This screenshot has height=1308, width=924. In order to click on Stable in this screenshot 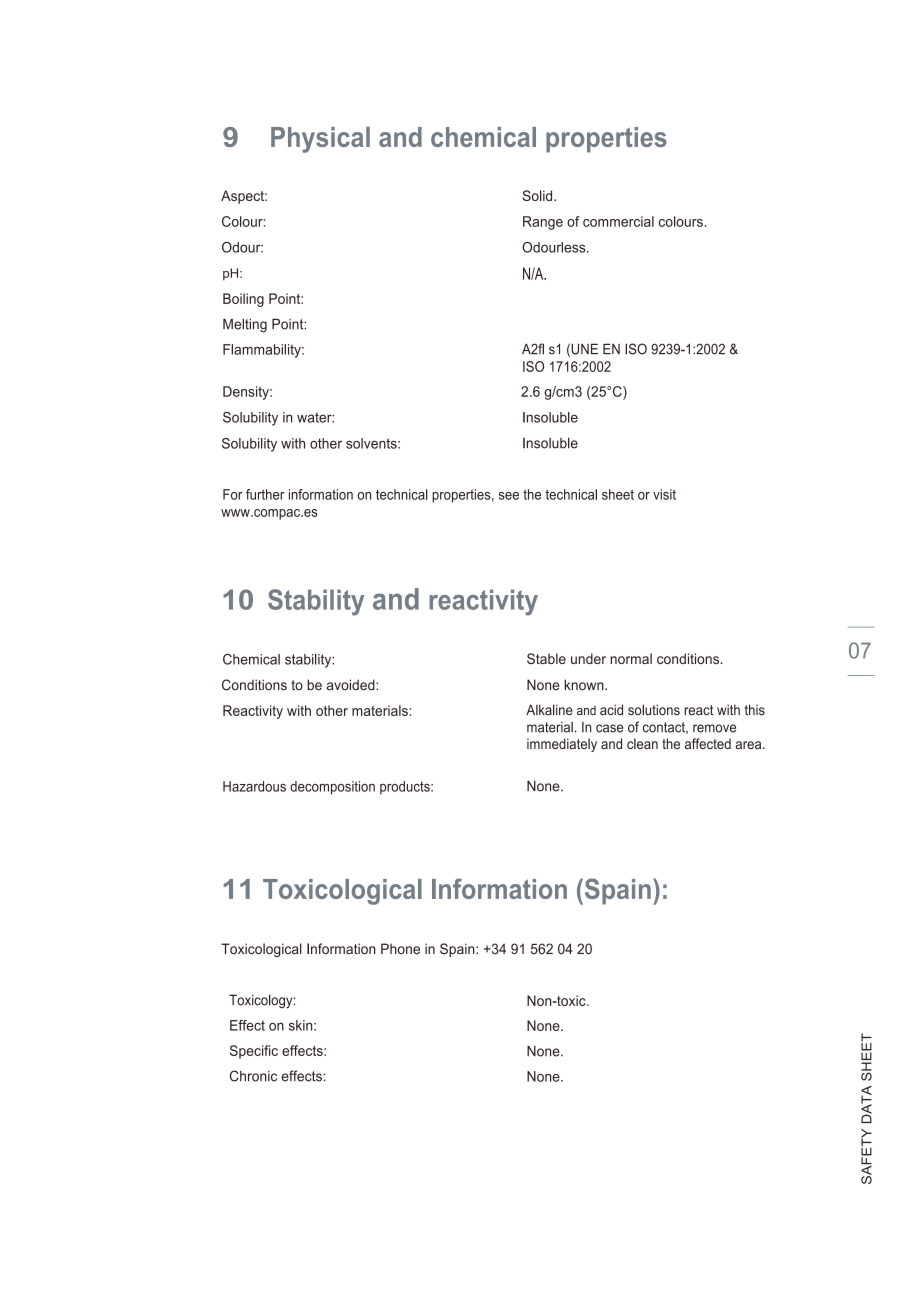, I will do `click(546, 658)`.
